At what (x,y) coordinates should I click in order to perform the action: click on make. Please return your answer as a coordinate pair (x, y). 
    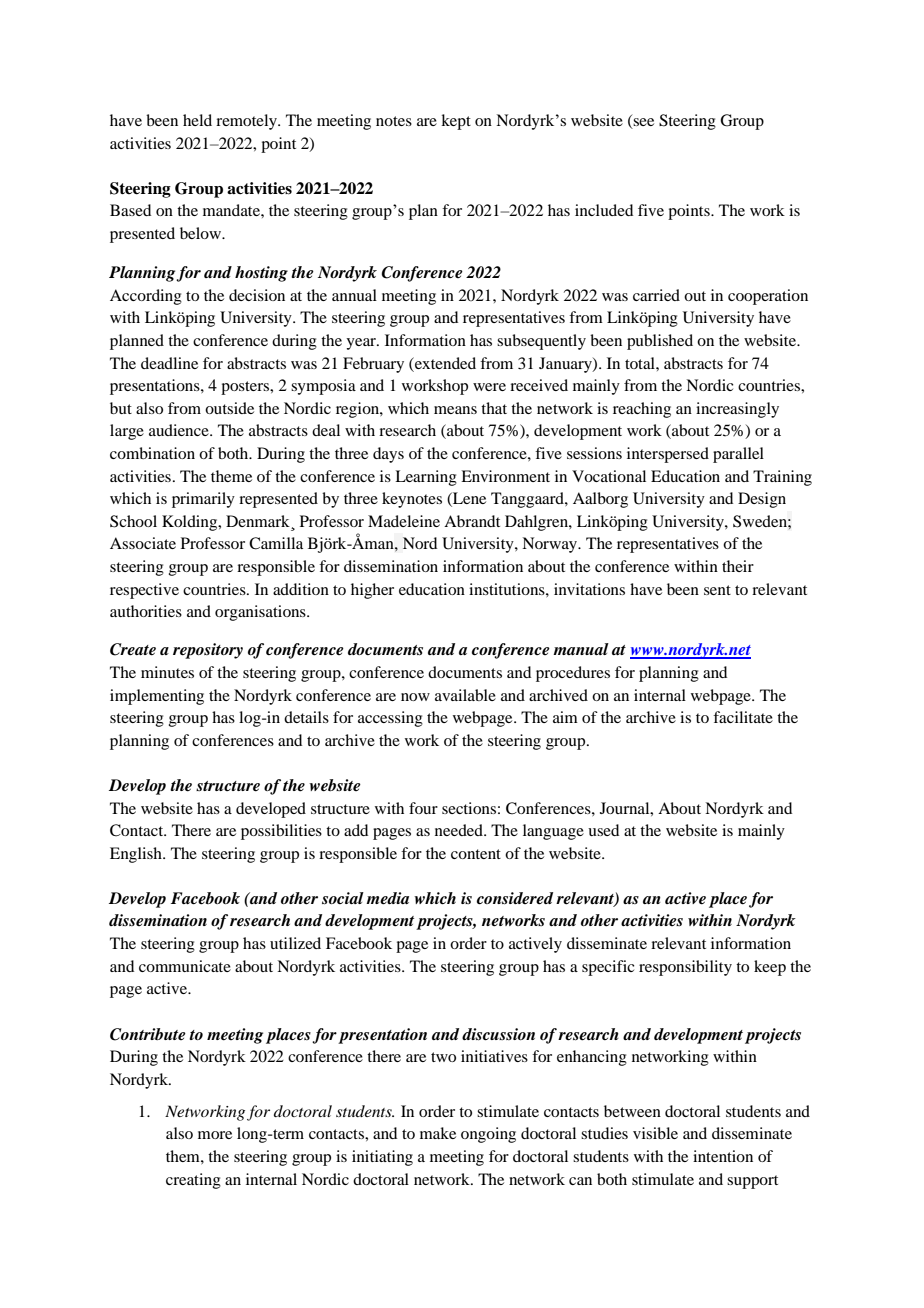
    Looking at the image, I should click on (438, 1133).
